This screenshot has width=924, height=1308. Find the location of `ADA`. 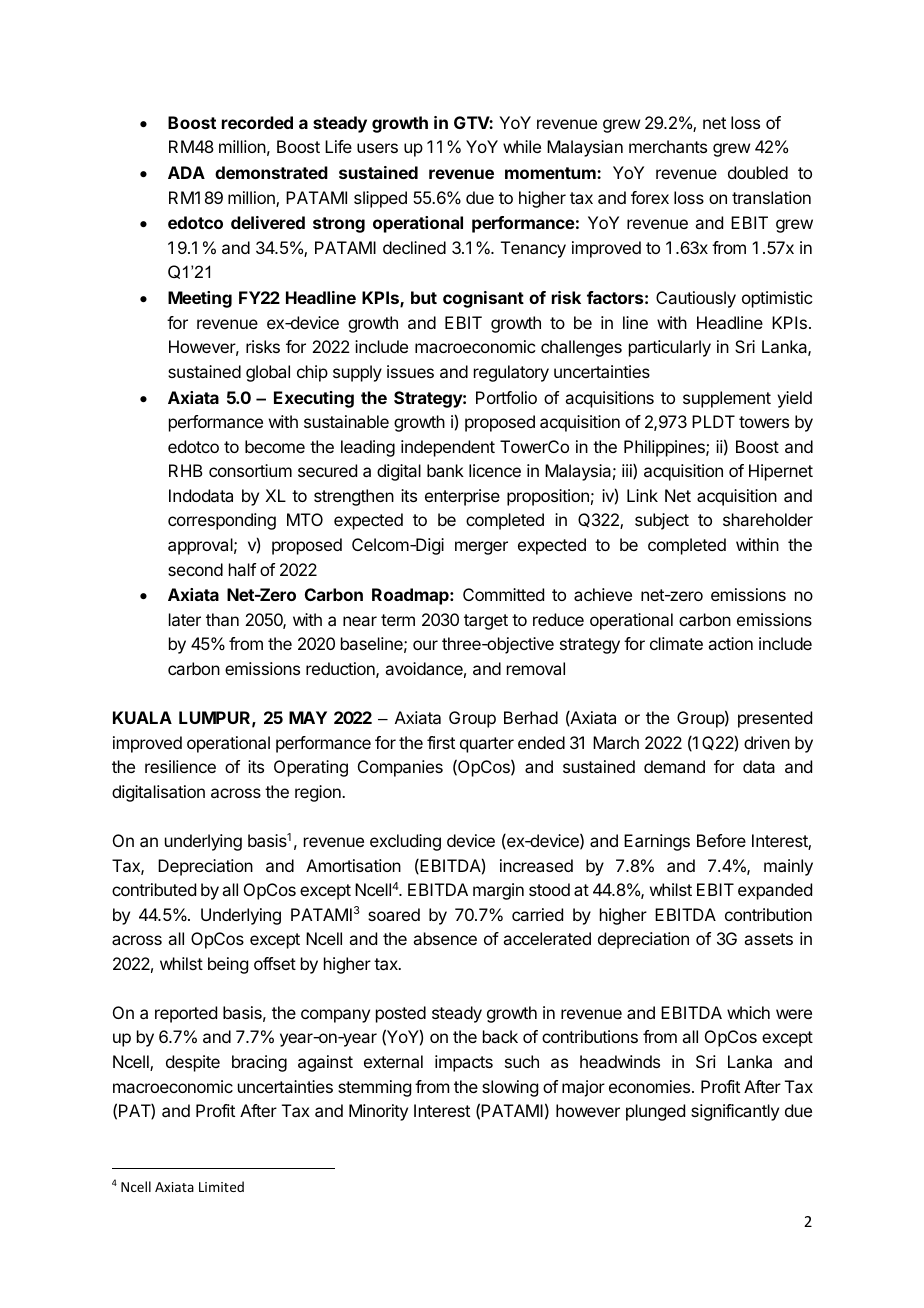

ADA is located at coordinates (186, 172).
